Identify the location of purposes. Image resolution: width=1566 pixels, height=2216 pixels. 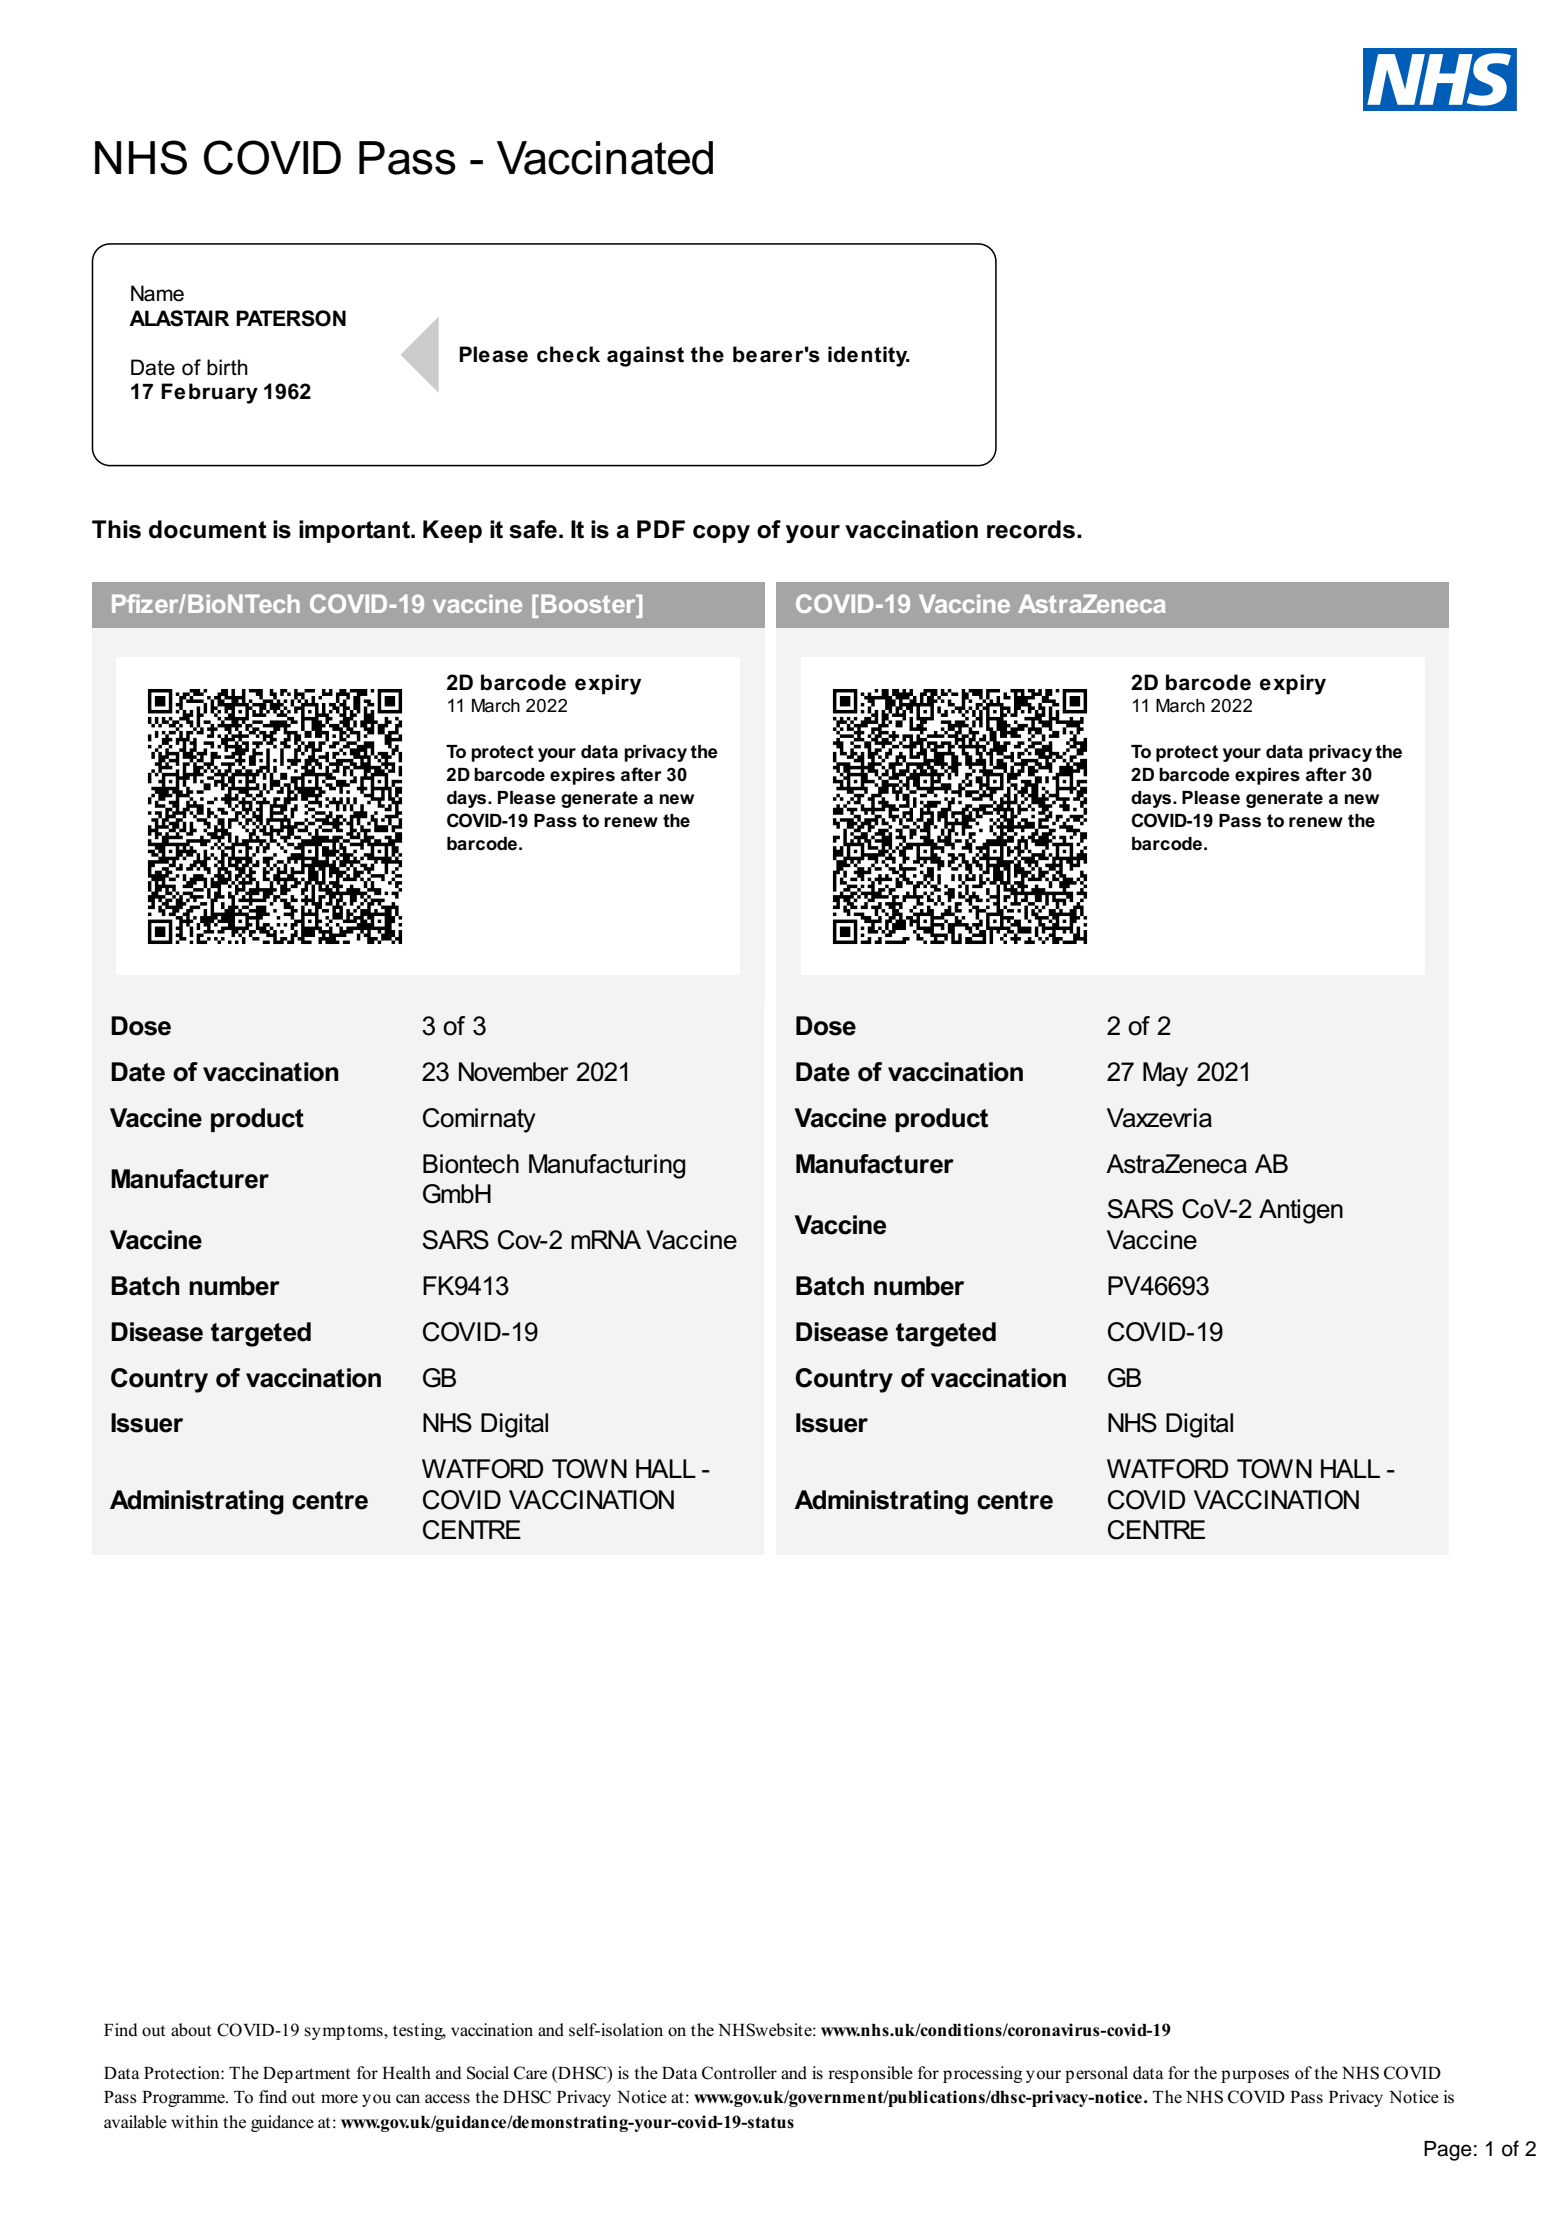
(1255, 2076).
